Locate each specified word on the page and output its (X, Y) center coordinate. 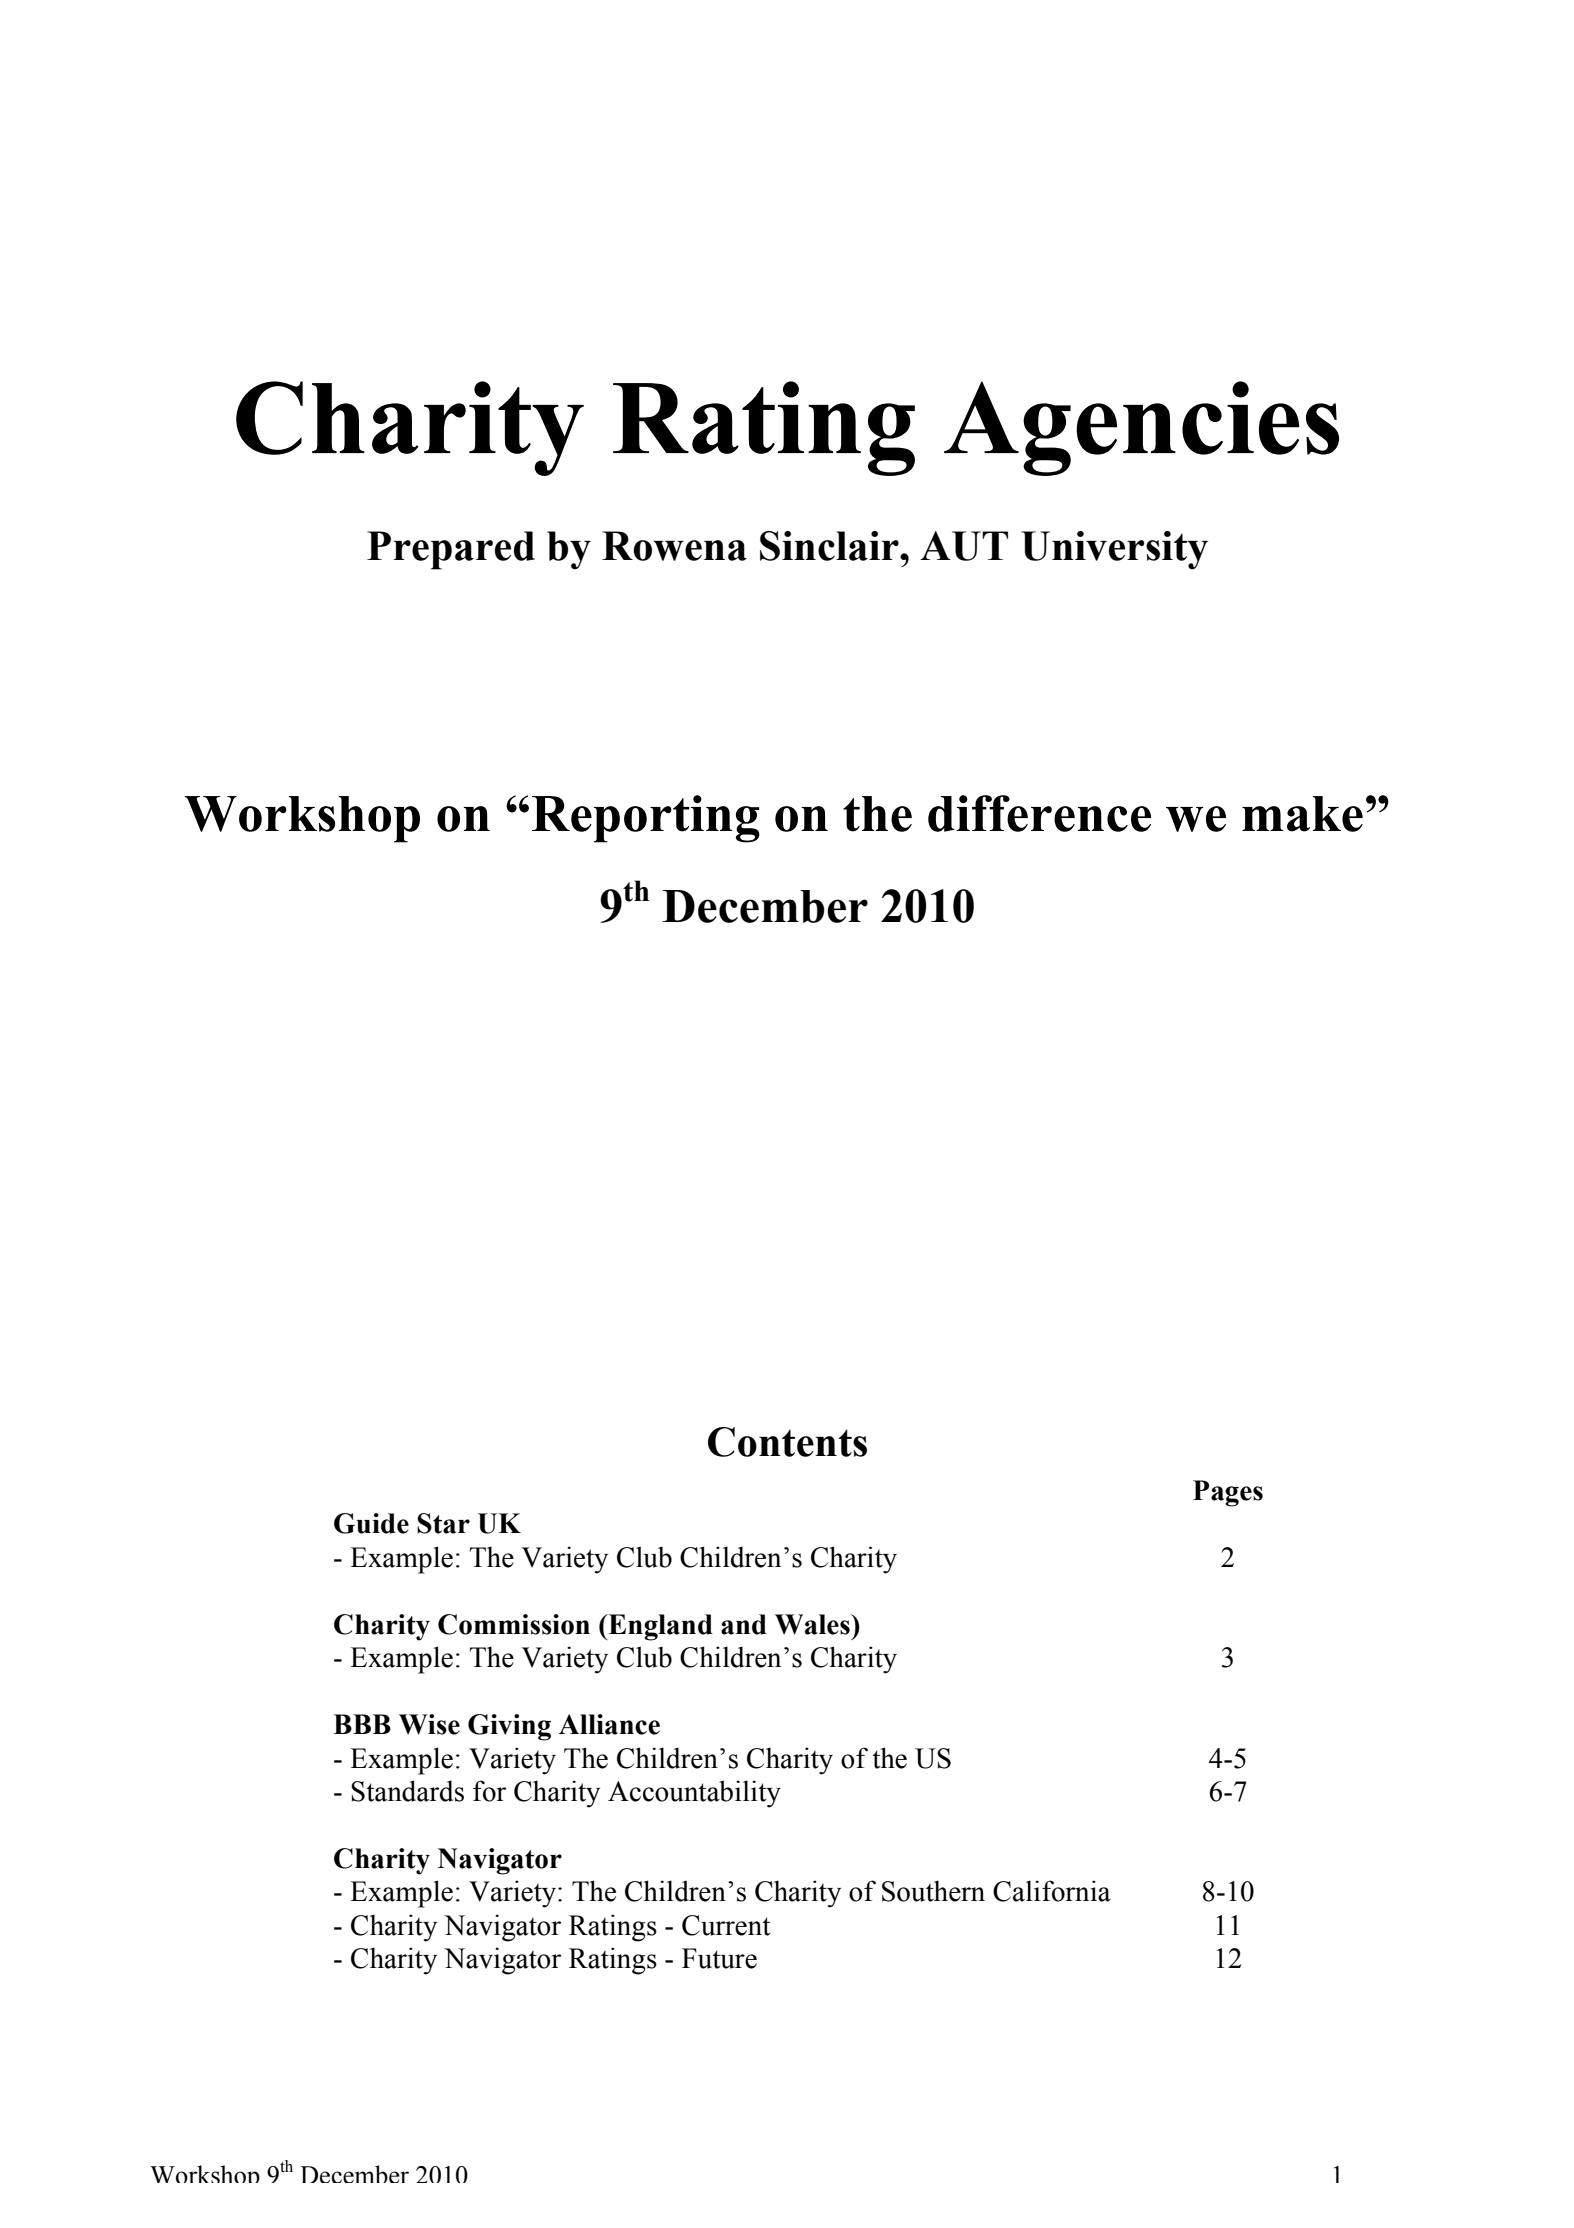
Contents (787, 1442)
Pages (1228, 1493)
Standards (407, 1791)
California (1052, 1891)
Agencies (1141, 428)
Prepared (451, 550)
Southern (933, 1891)
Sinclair (830, 546)
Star (443, 1523)
